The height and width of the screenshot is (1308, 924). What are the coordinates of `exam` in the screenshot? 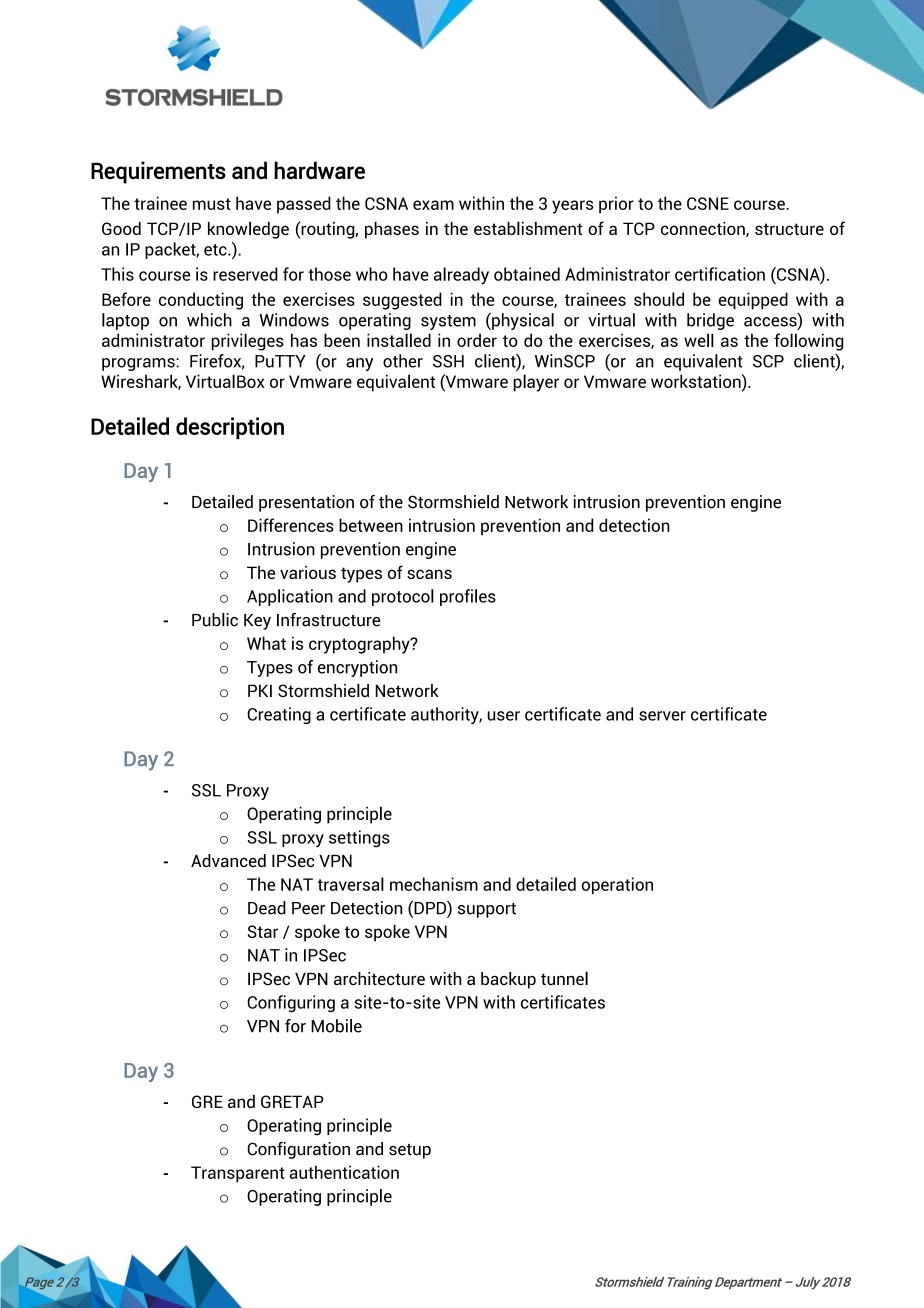 It's located at (433, 205).
